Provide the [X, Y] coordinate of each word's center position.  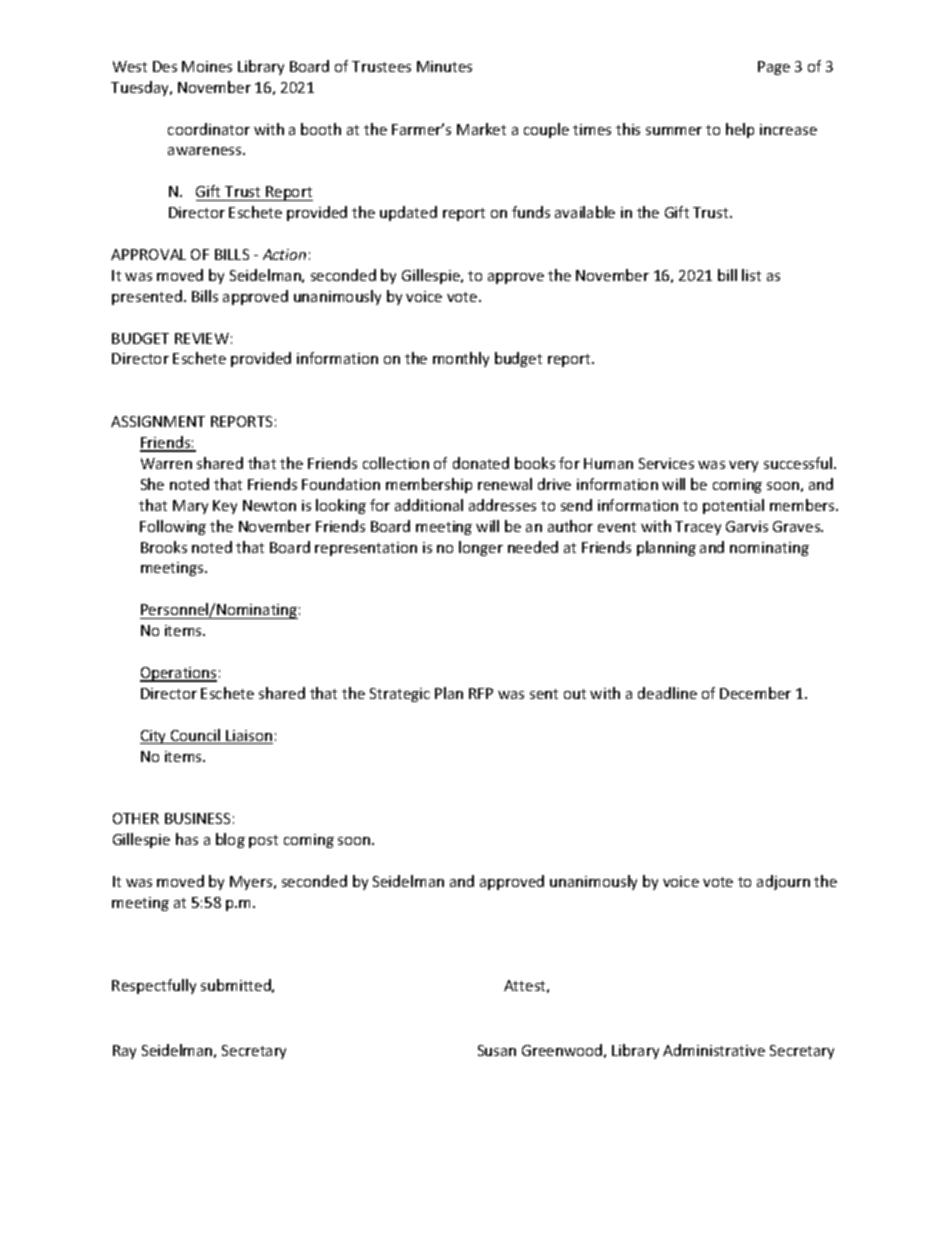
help [740, 130]
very [743, 466]
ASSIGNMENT [158, 421]
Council [196, 736]
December [755, 693]
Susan [497, 1050]
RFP [481, 693]
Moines [207, 66]
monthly [461, 359]
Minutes [444, 66]
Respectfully [154, 986]
